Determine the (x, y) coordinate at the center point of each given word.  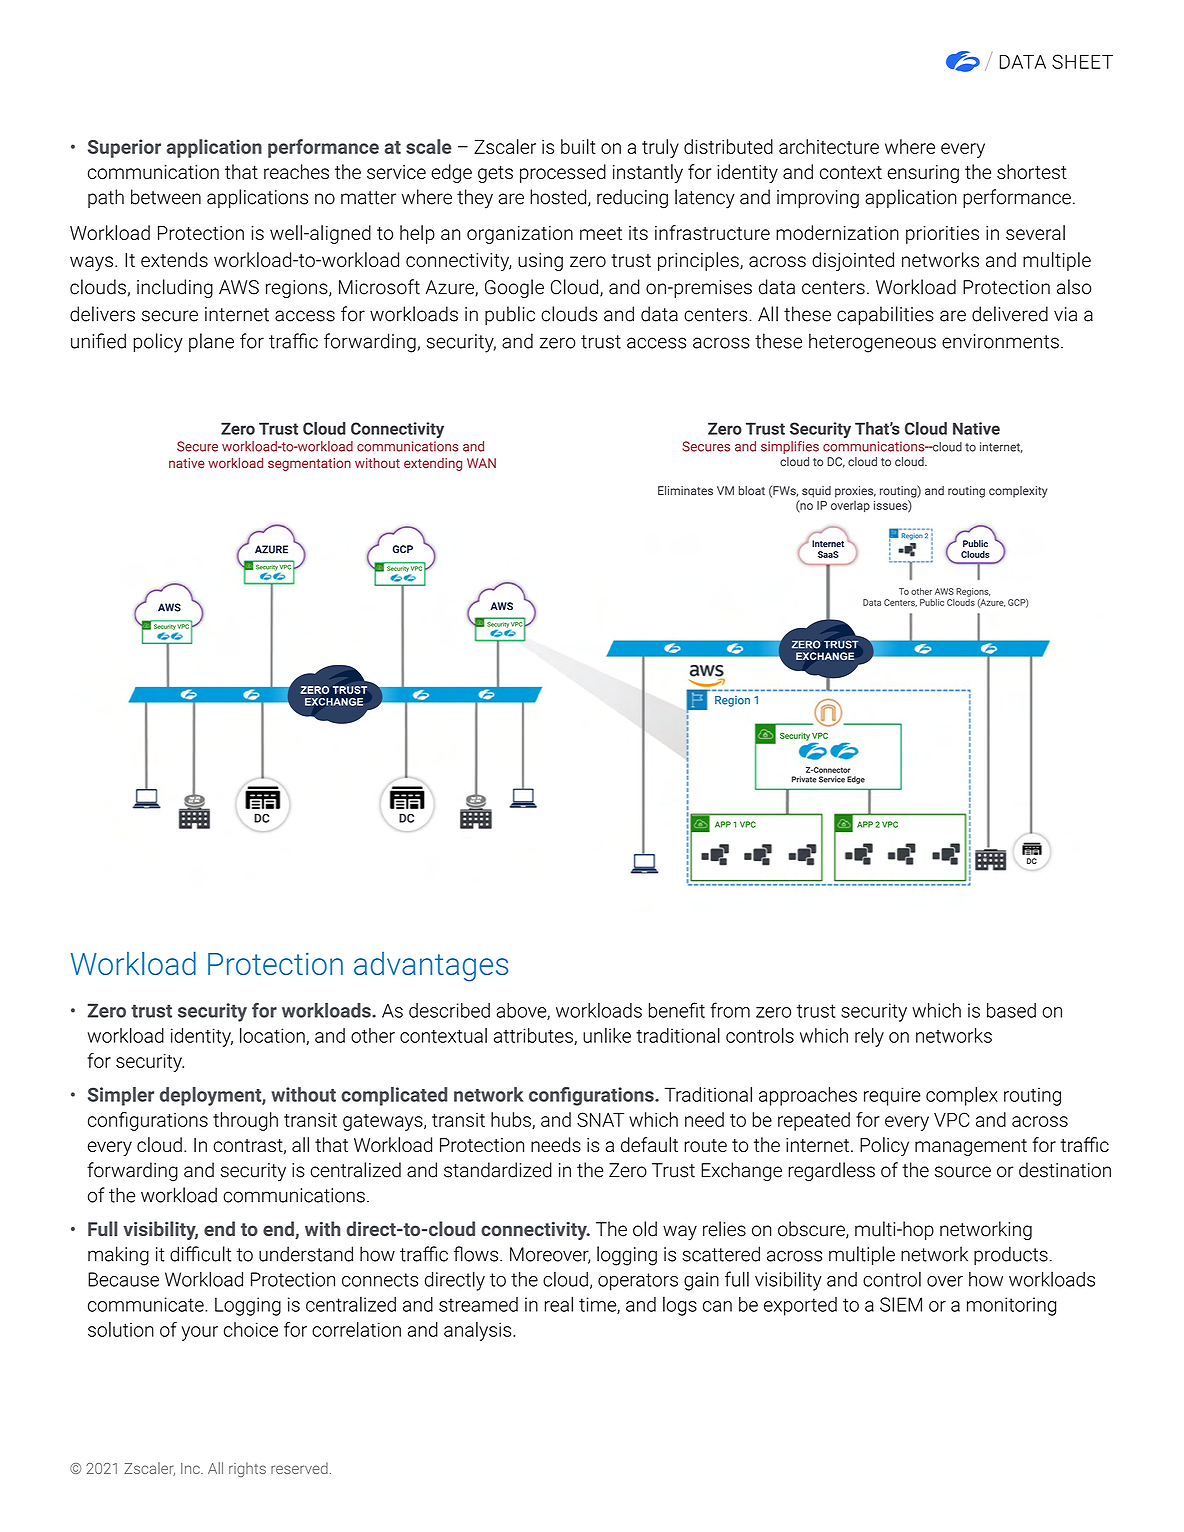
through (245, 1121)
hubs (512, 1120)
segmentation (309, 464)
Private (804, 779)
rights (247, 1469)
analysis (479, 1331)
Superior (124, 148)
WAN (481, 463)
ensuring (923, 174)
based (1011, 1010)
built (578, 146)
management (971, 1147)
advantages (431, 967)
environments (1000, 341)
